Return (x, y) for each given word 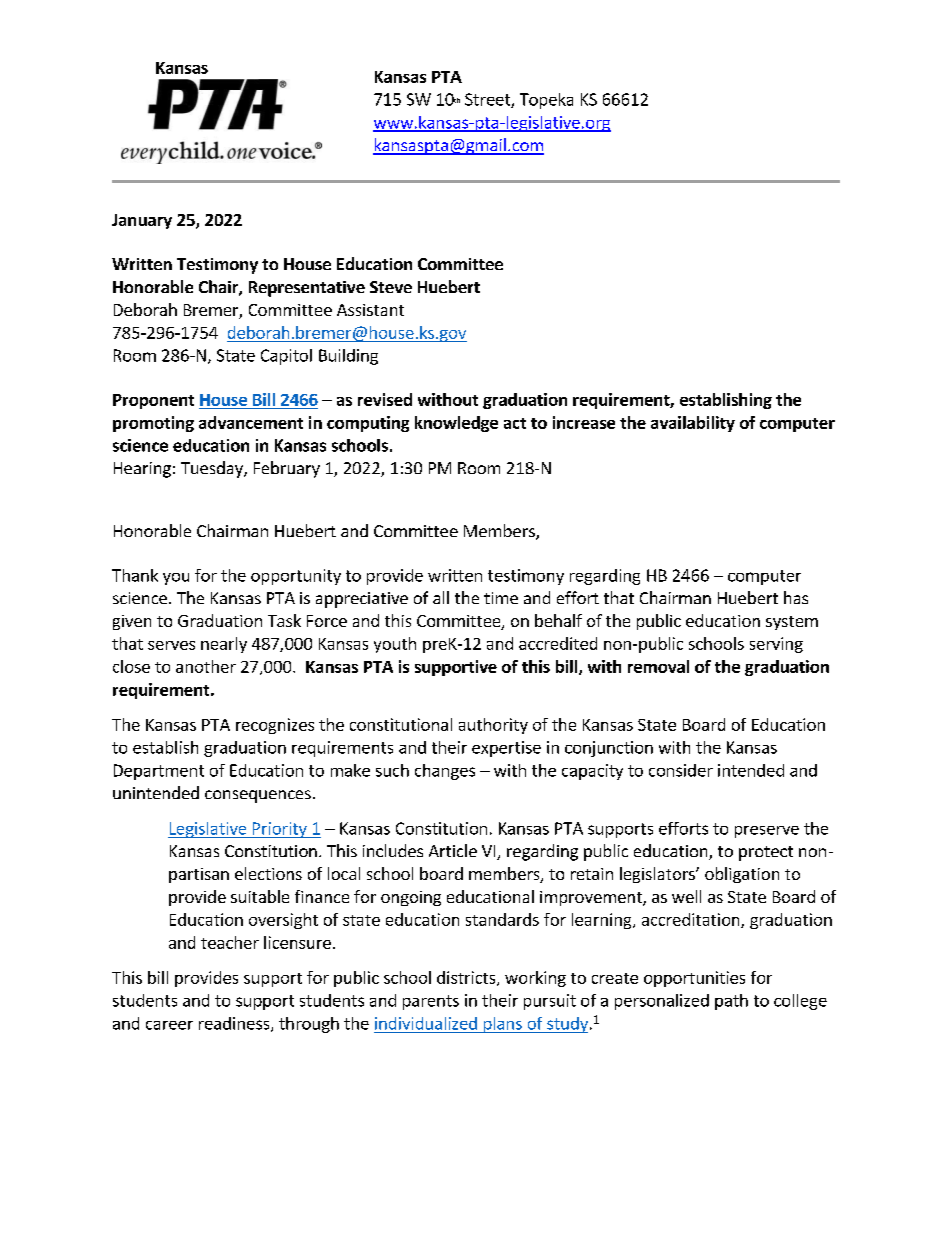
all (441, 597)
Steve (391, 287)
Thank (135, 575)
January (142, 221)
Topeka (546, 101)
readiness (235, 1024)
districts (467, 978)
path (731, 1002)
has (796, 597)
